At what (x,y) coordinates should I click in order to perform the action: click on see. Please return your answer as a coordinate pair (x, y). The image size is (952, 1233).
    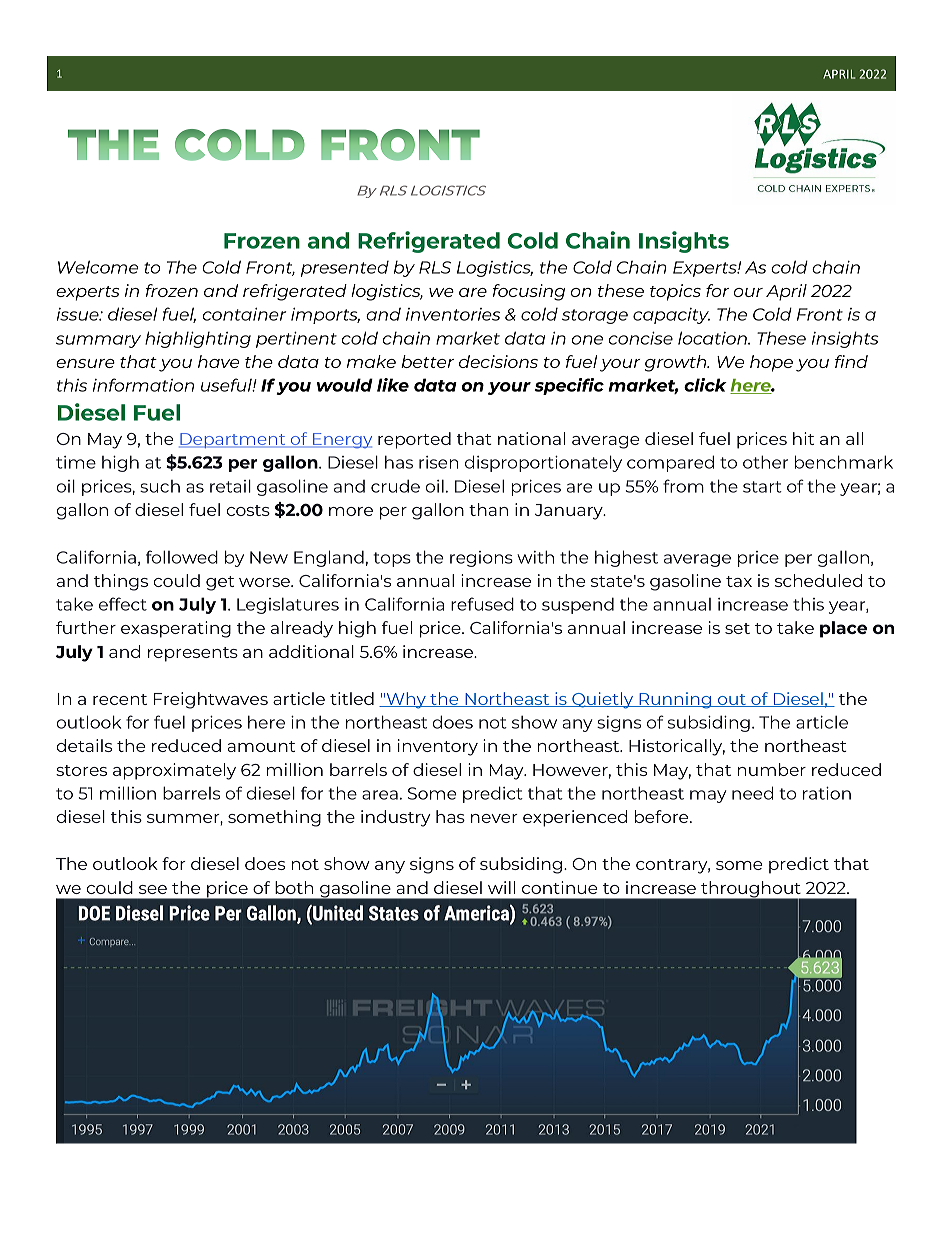
    Looking at the image, I should click on (153, 889).
